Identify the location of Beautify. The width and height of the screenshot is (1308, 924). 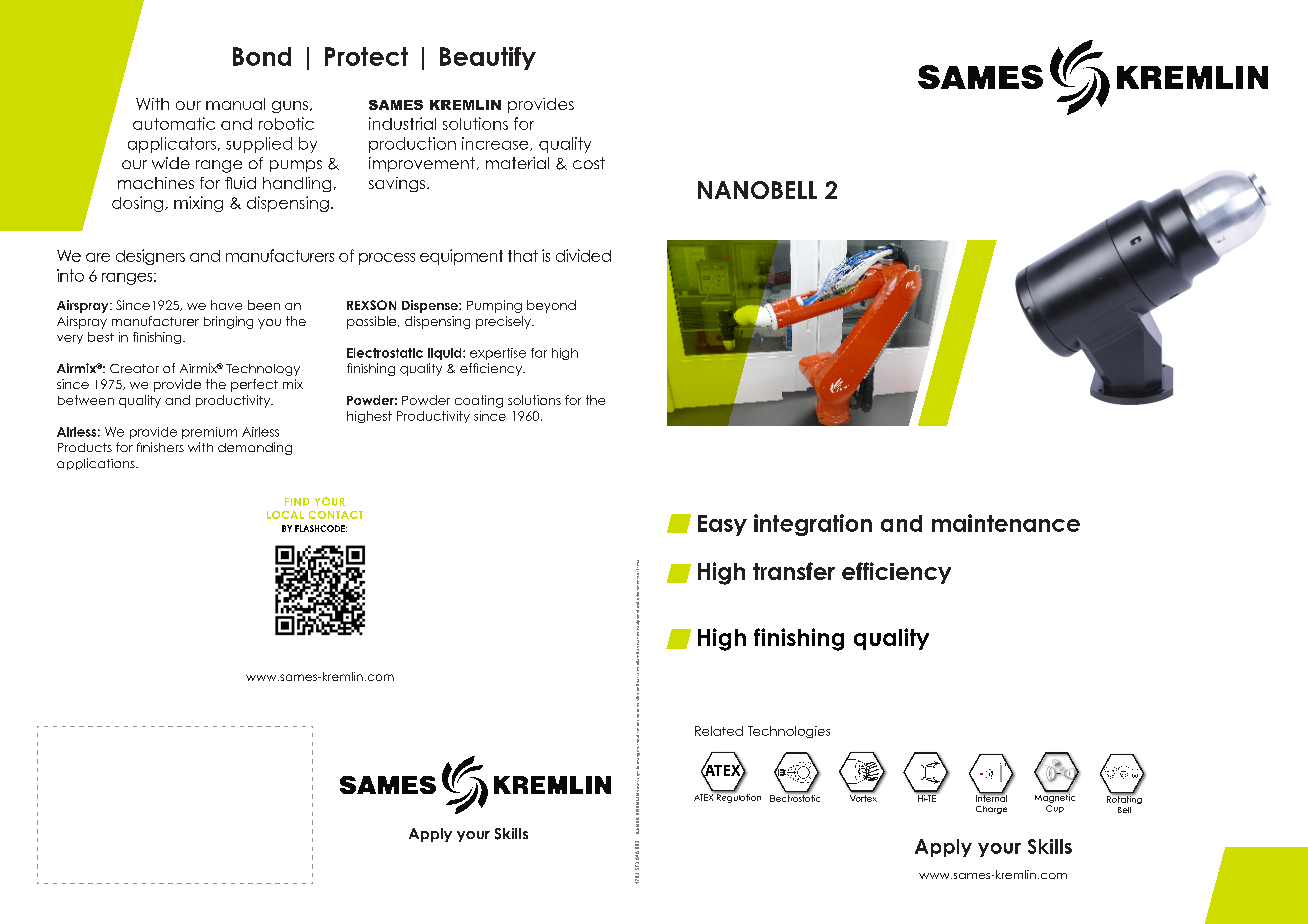
(488, 58).
